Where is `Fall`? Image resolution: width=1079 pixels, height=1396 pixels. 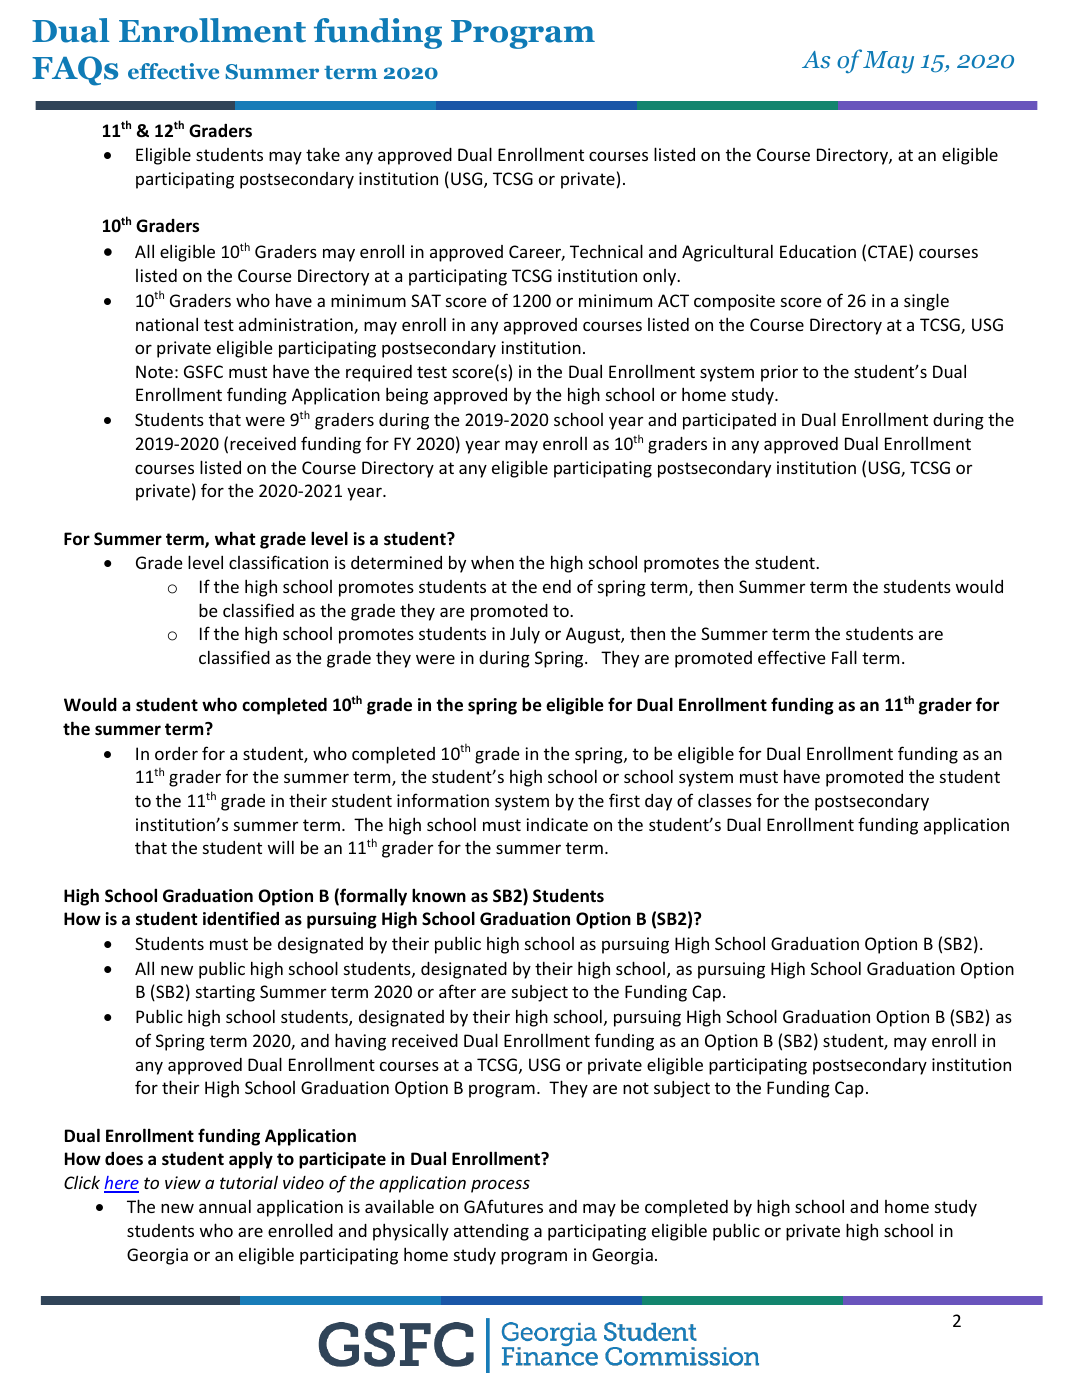
Fall is located at coordinates (844, 657).
